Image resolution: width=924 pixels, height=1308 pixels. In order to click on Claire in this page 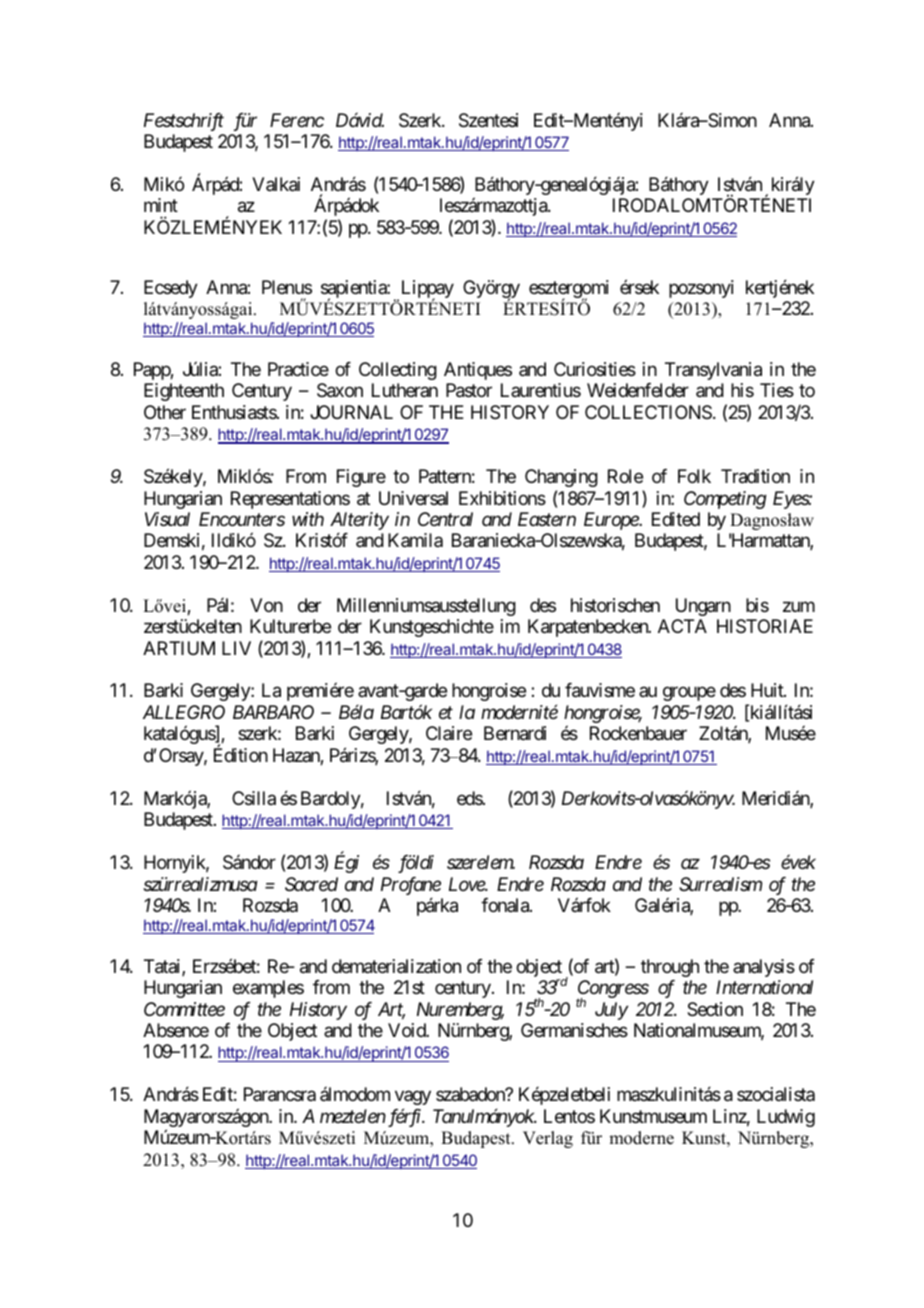, I will do `click(449, 733)`.
